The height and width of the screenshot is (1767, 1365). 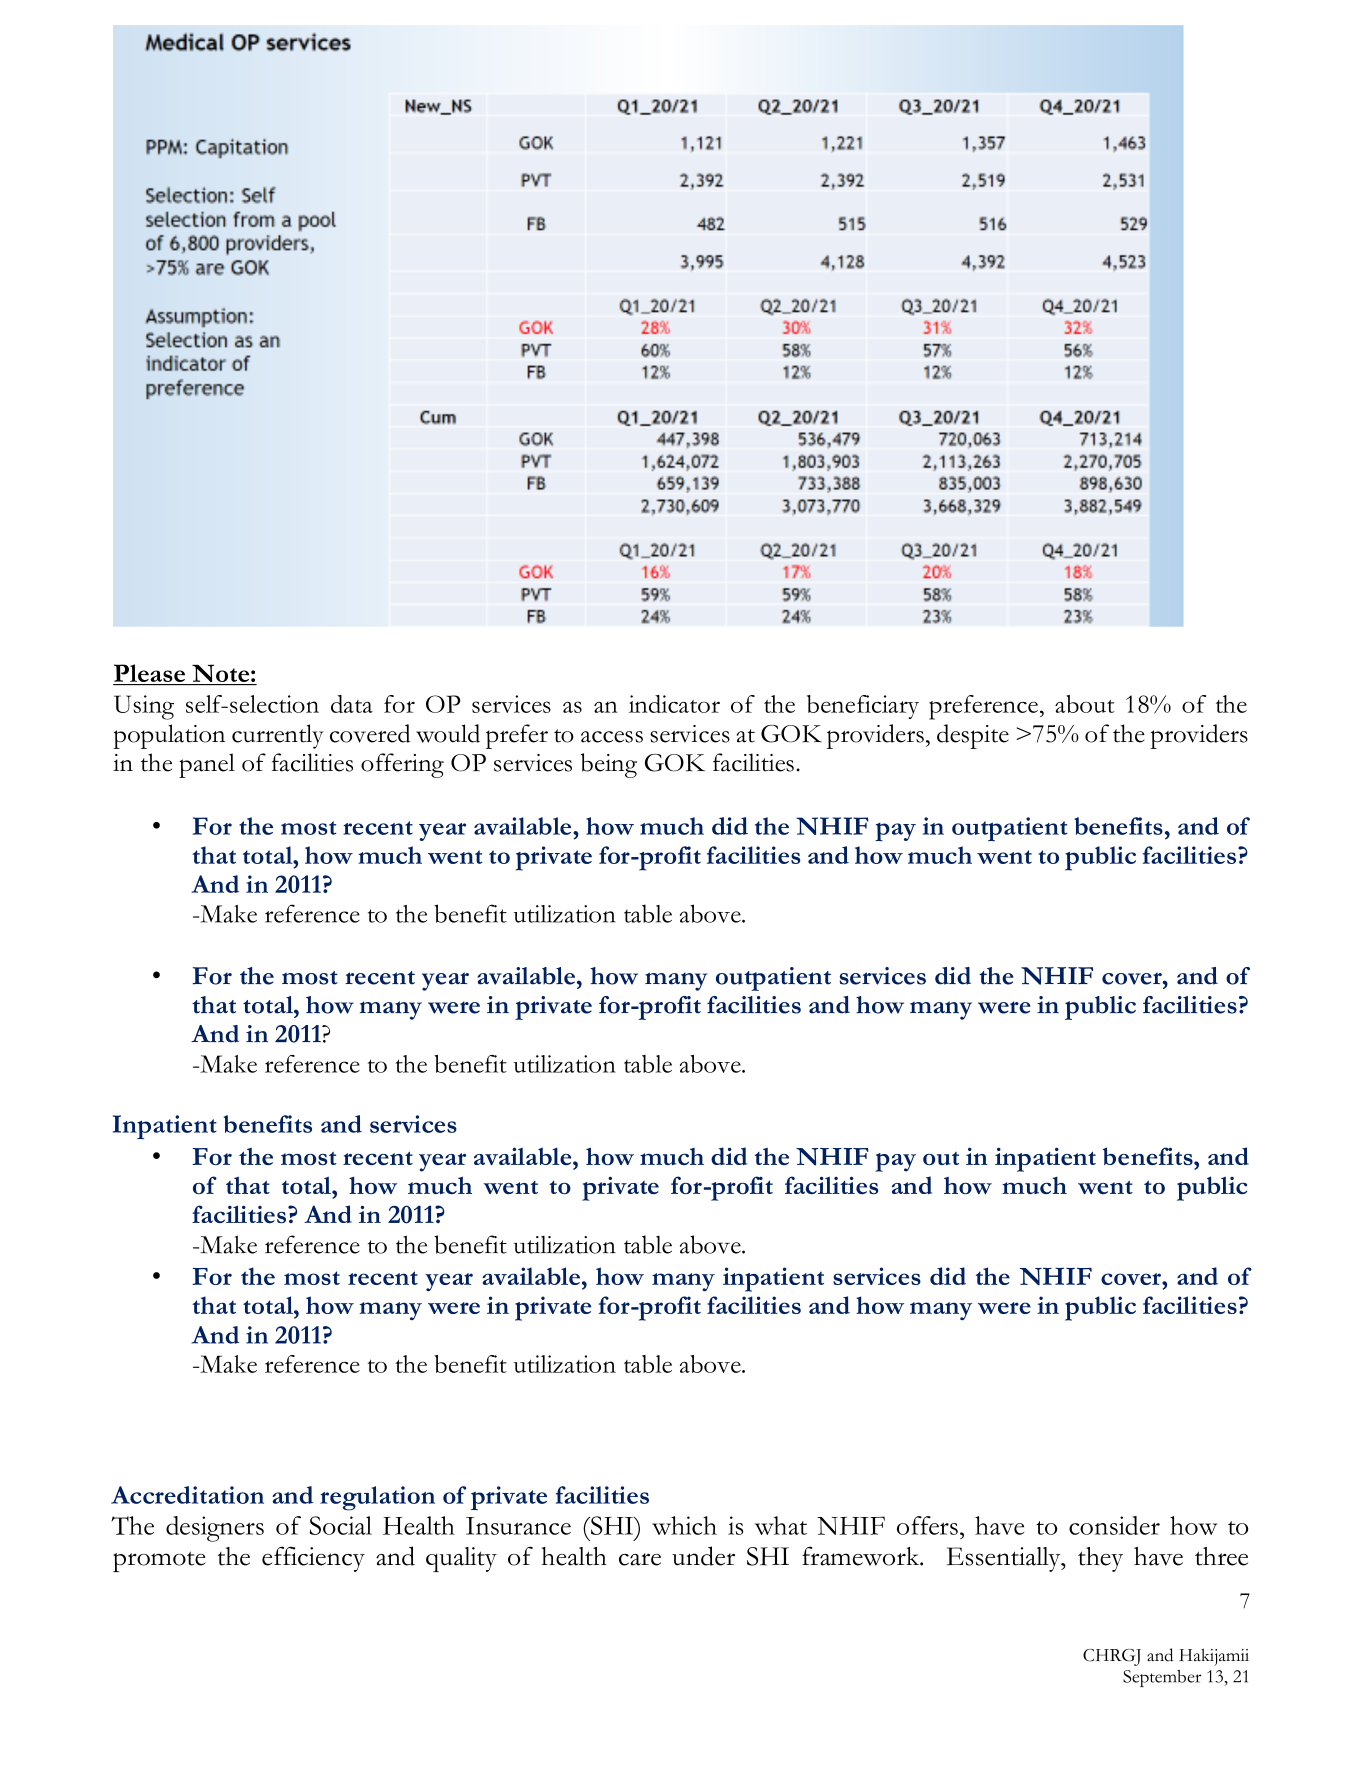 What do you see at coordinates (640, 1559) in the screenshot?
I see `care` at bounding box center [640, 1559].
